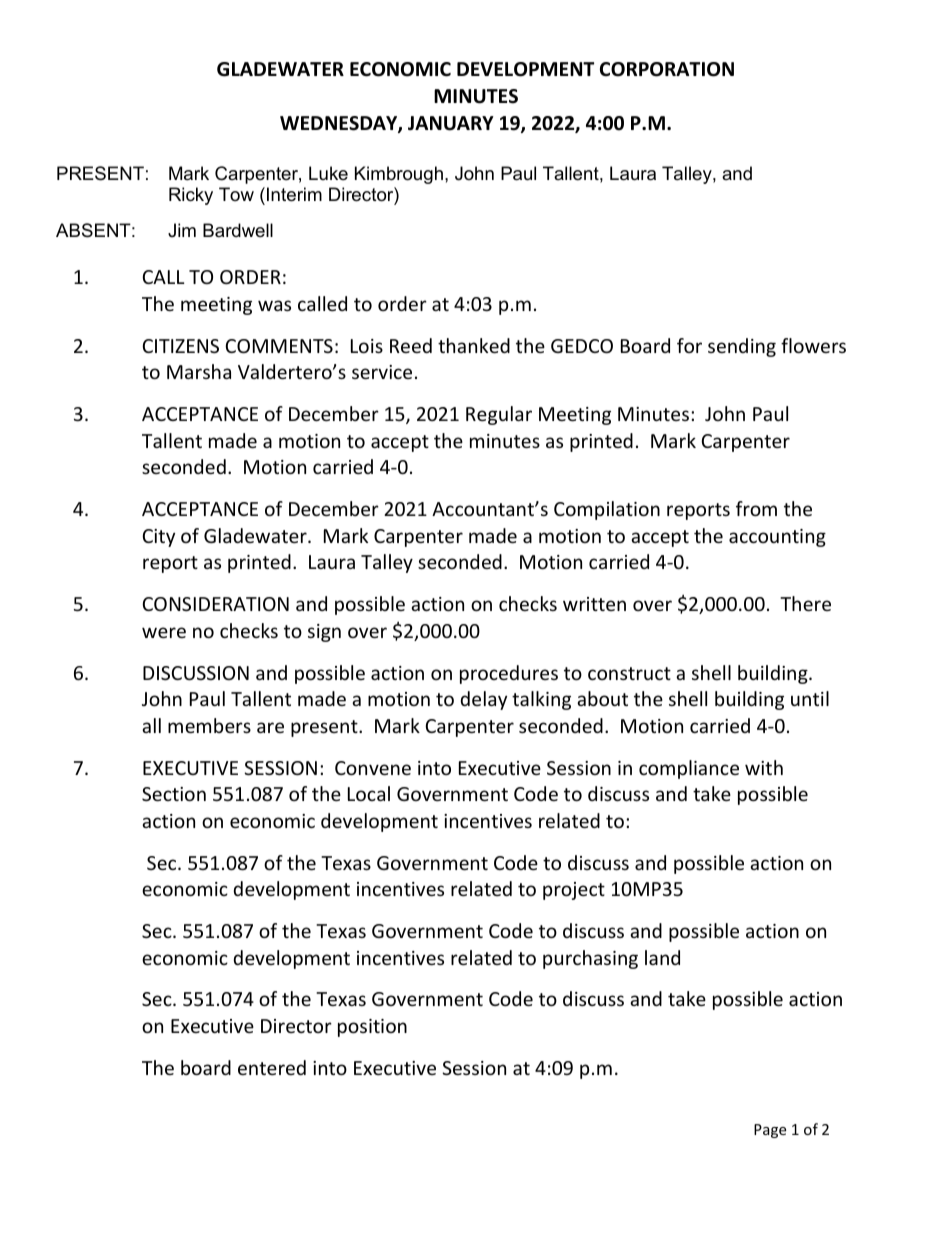  I want to click on position, so click(372, 1028).
